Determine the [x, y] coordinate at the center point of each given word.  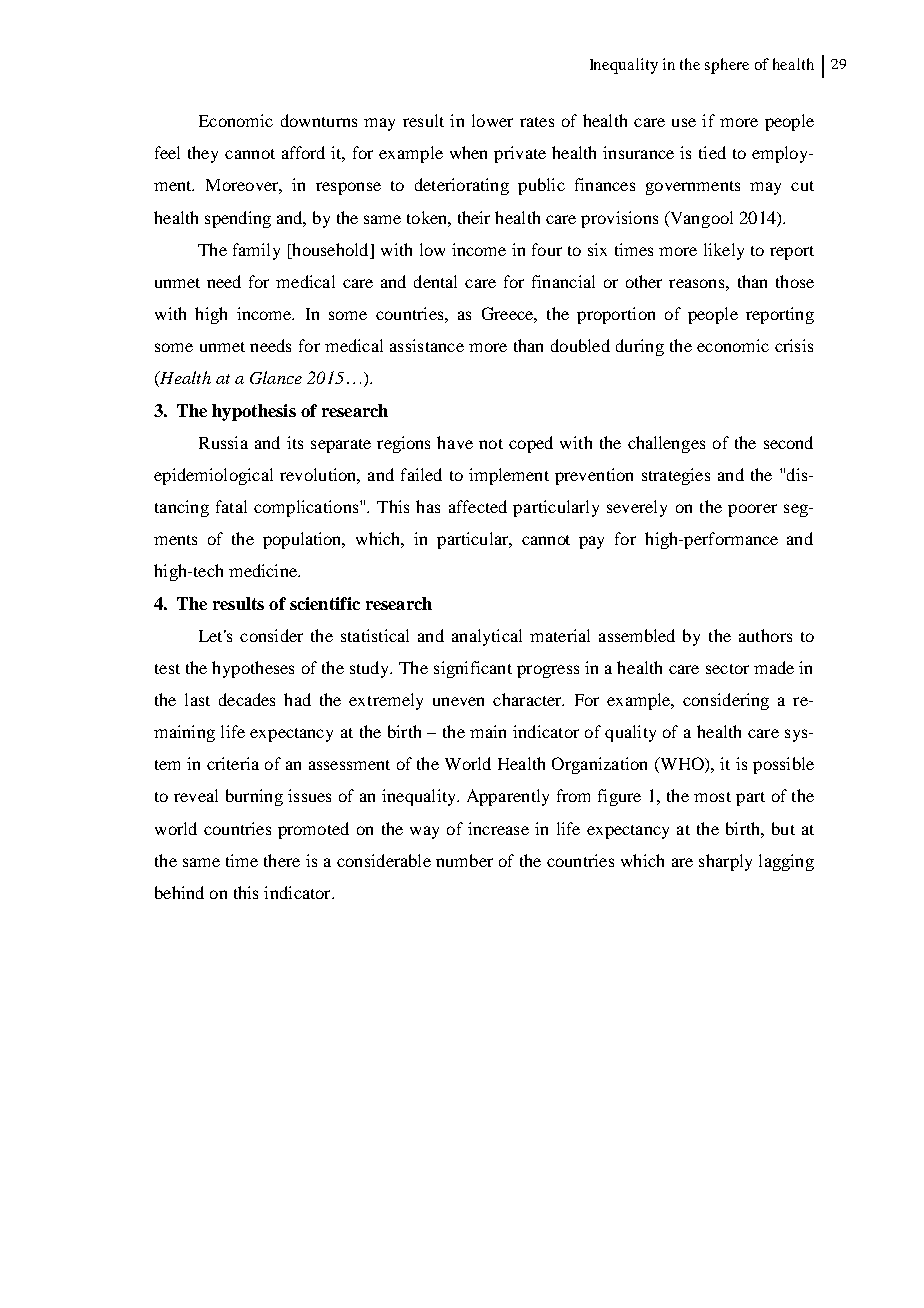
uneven [458, 701]
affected [478, 506]
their [474, 217]
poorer [752, 510]
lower [492, 120]
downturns [319, 120]
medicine [264, 570]
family [256, 251]
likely [724, 251]
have [455, 442]
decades [247, 699]
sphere [727, 66]
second [788, 442]
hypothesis [254, 412]
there [282, 860]
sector [727, 669]
